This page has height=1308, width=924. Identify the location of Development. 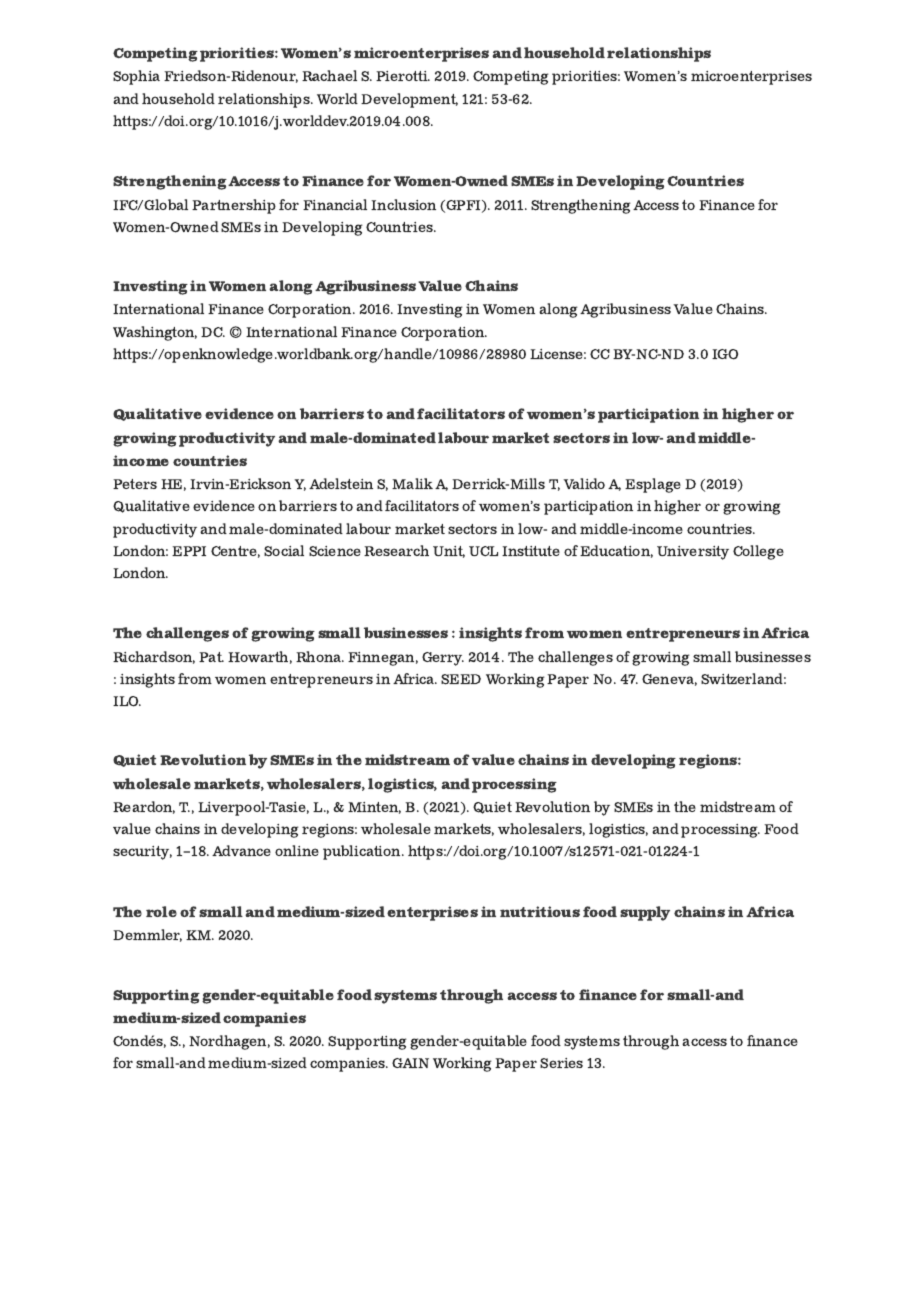
(409, 100).
